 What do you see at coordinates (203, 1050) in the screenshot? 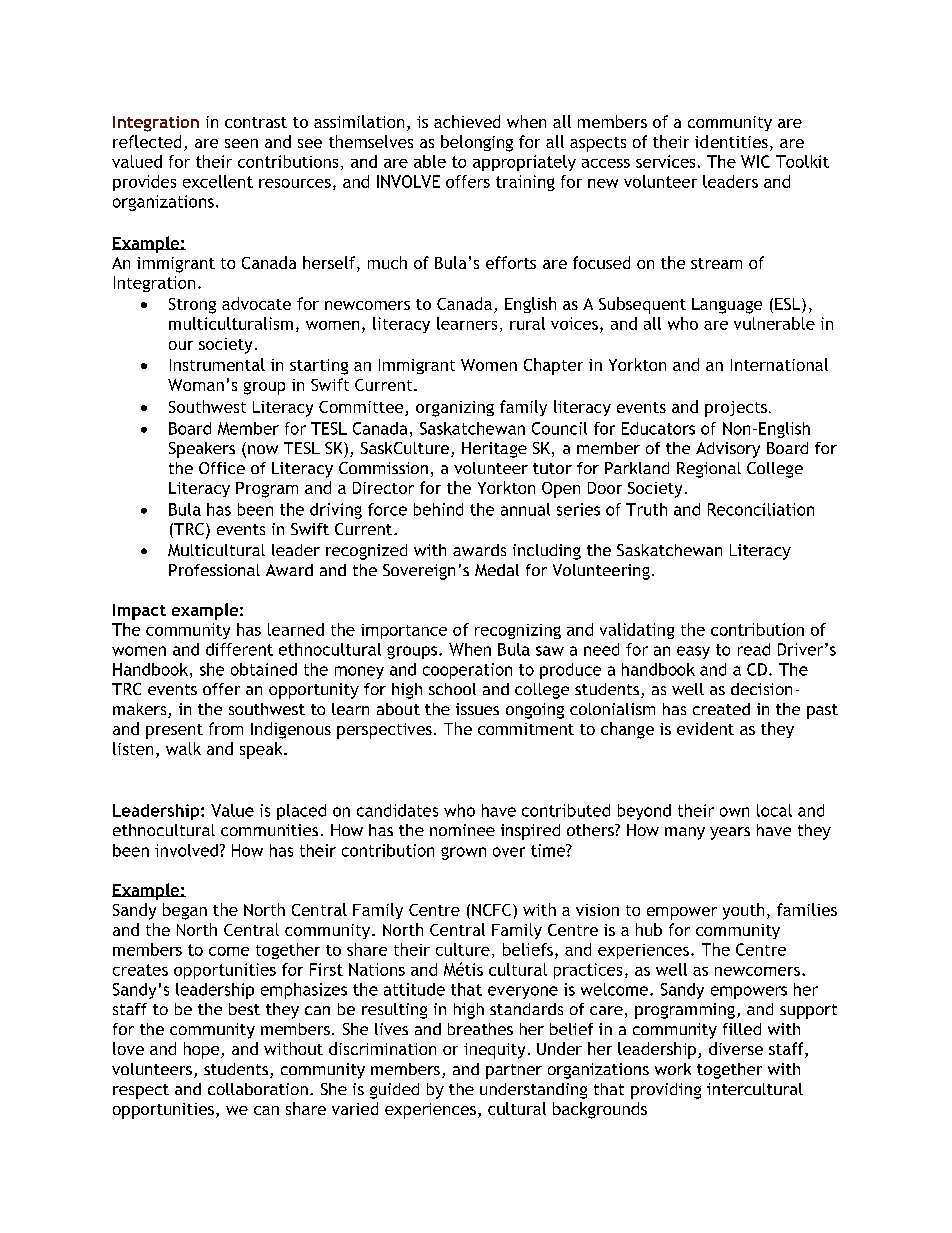
I see `hope` at bounding box center [203, 1050].
